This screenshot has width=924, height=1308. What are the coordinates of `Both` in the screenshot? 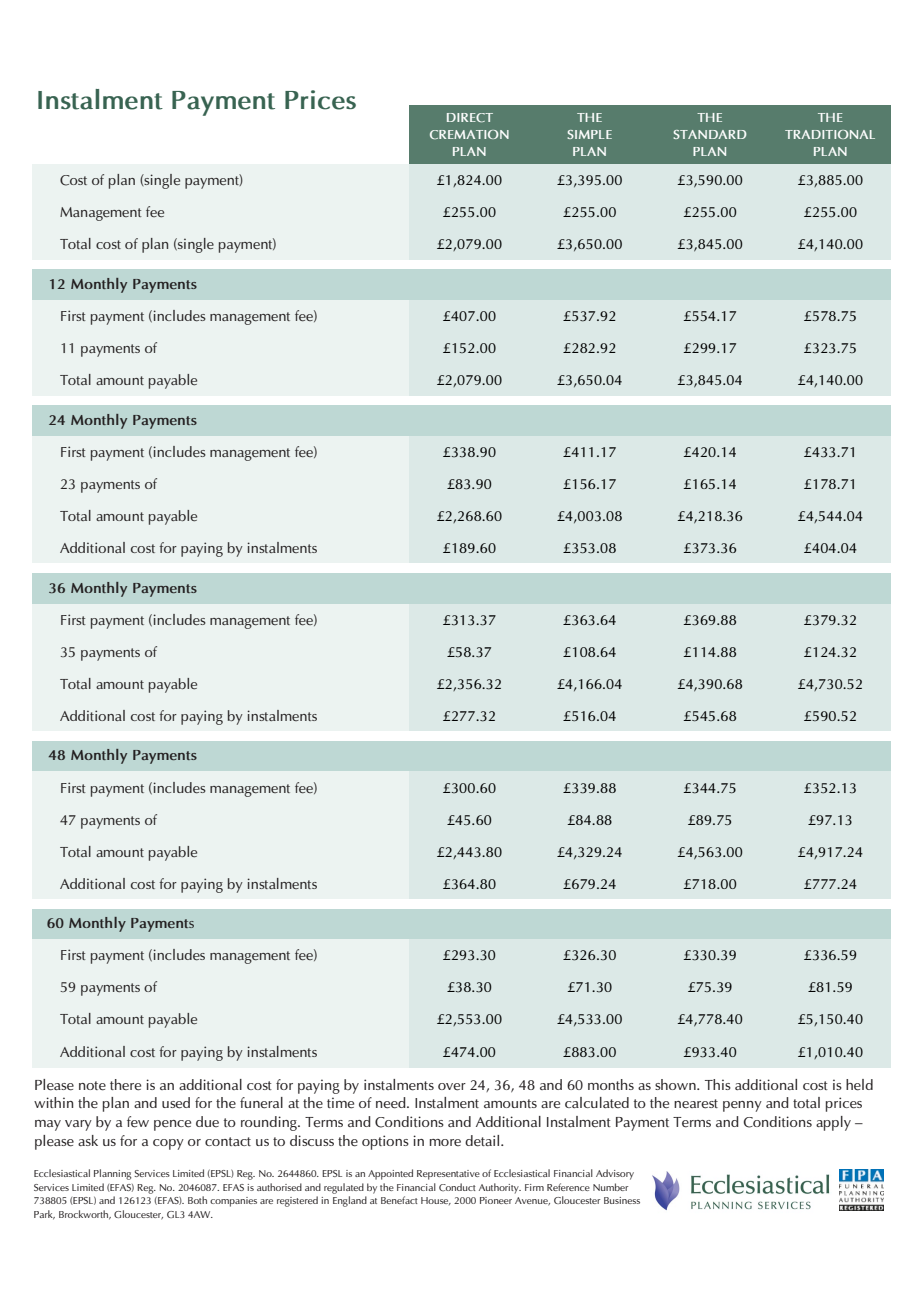 It's located at (197, 1200).
